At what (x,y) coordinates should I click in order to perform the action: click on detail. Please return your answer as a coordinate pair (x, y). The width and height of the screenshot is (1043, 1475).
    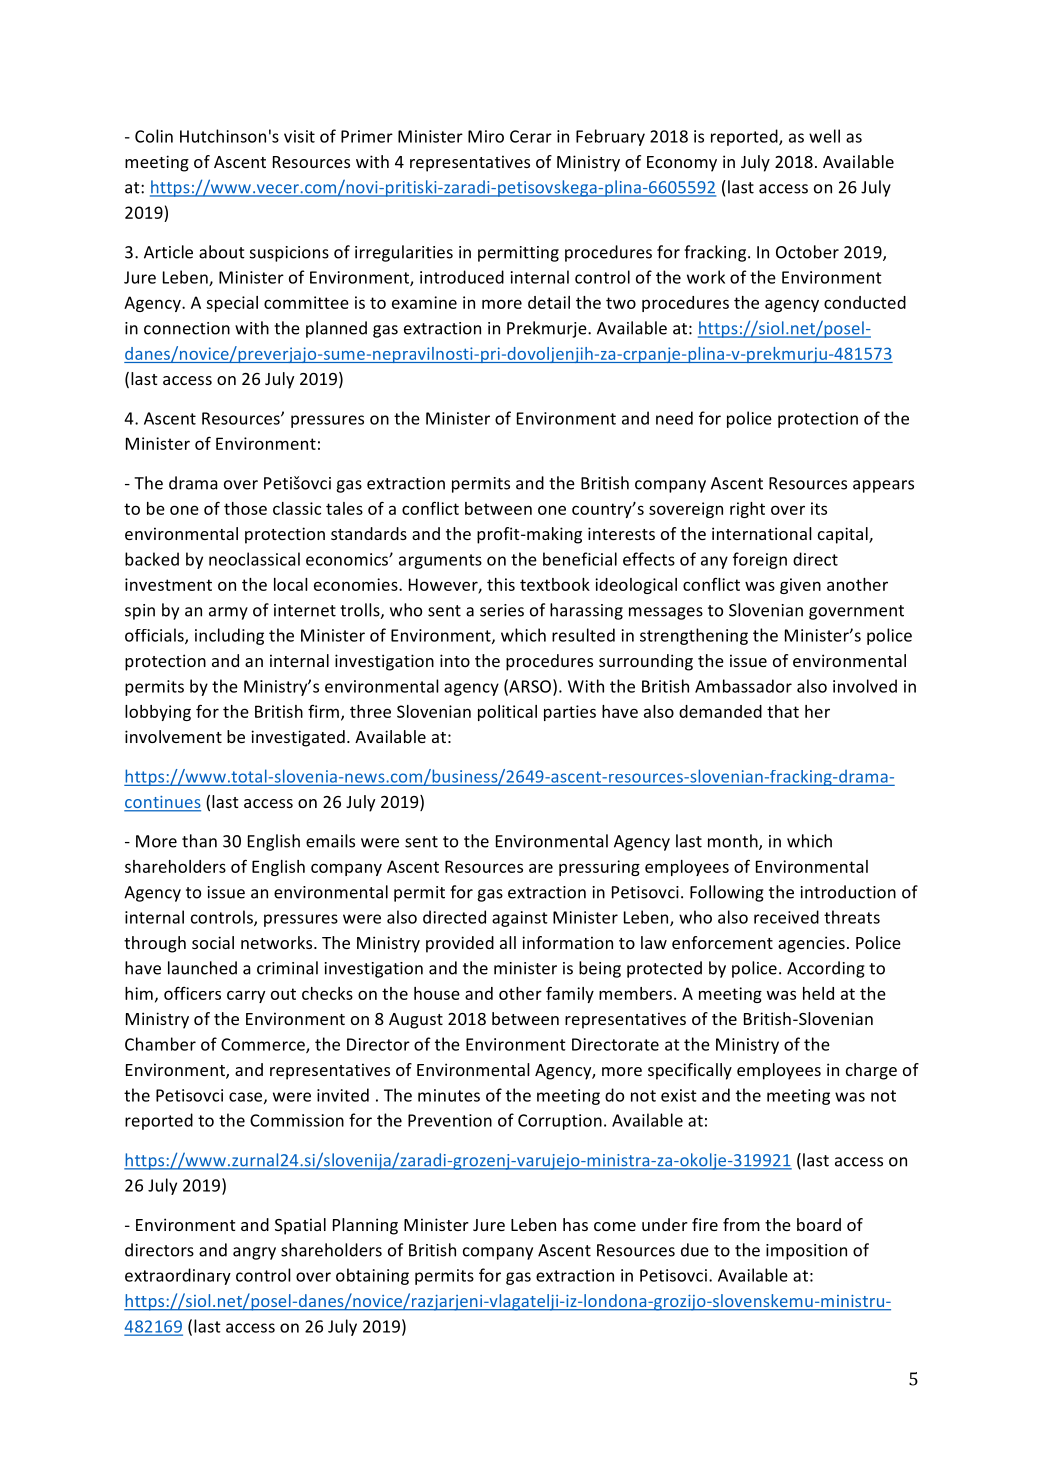
    Looking at the image, I should click on (549, 302).
